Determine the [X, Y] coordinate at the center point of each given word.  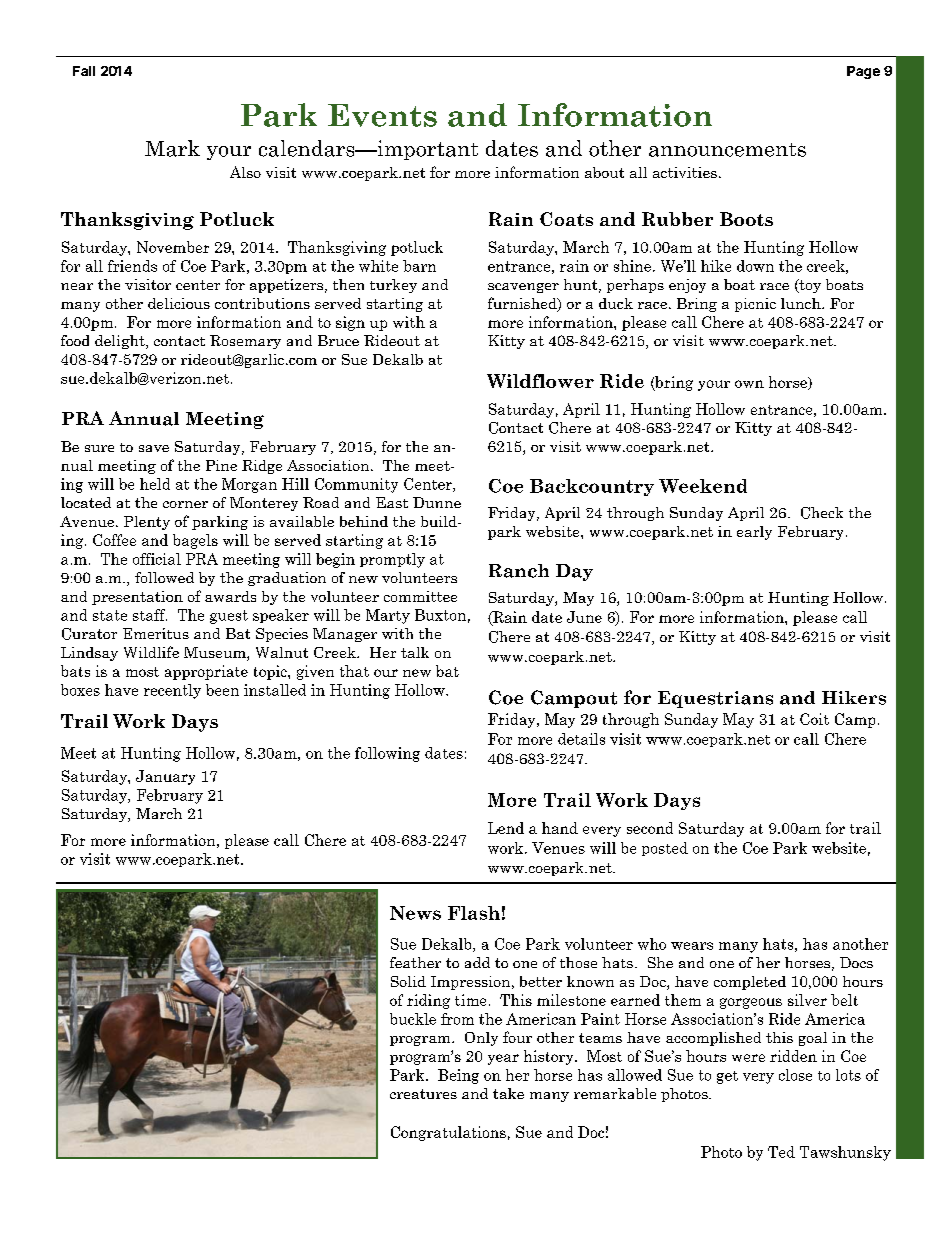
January [165, 777]
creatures [423, 1094]
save [154, 448]
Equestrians [715, 699]
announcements [727, 150]
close [795, 1075]
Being [458, 1076]
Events [382, 115]
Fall [84, 71]
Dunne [437, 502]
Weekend [703, 486]
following [387, 754]
